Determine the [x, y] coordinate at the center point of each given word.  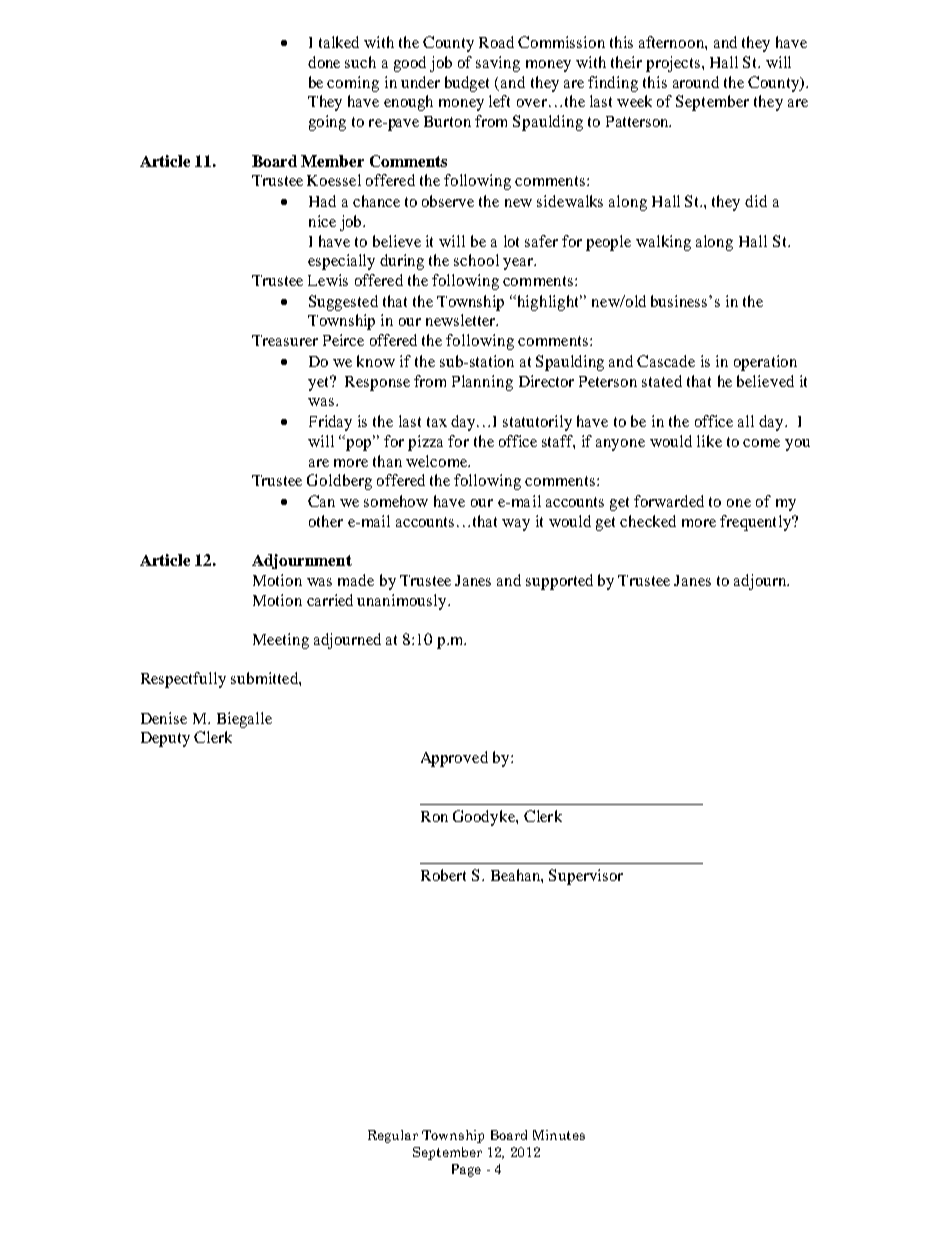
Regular [393, 1136]
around [696, 82]
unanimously [403, 602]
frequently [756, 523]
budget [467, 84]
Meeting [281, 641]
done [324, 62]
